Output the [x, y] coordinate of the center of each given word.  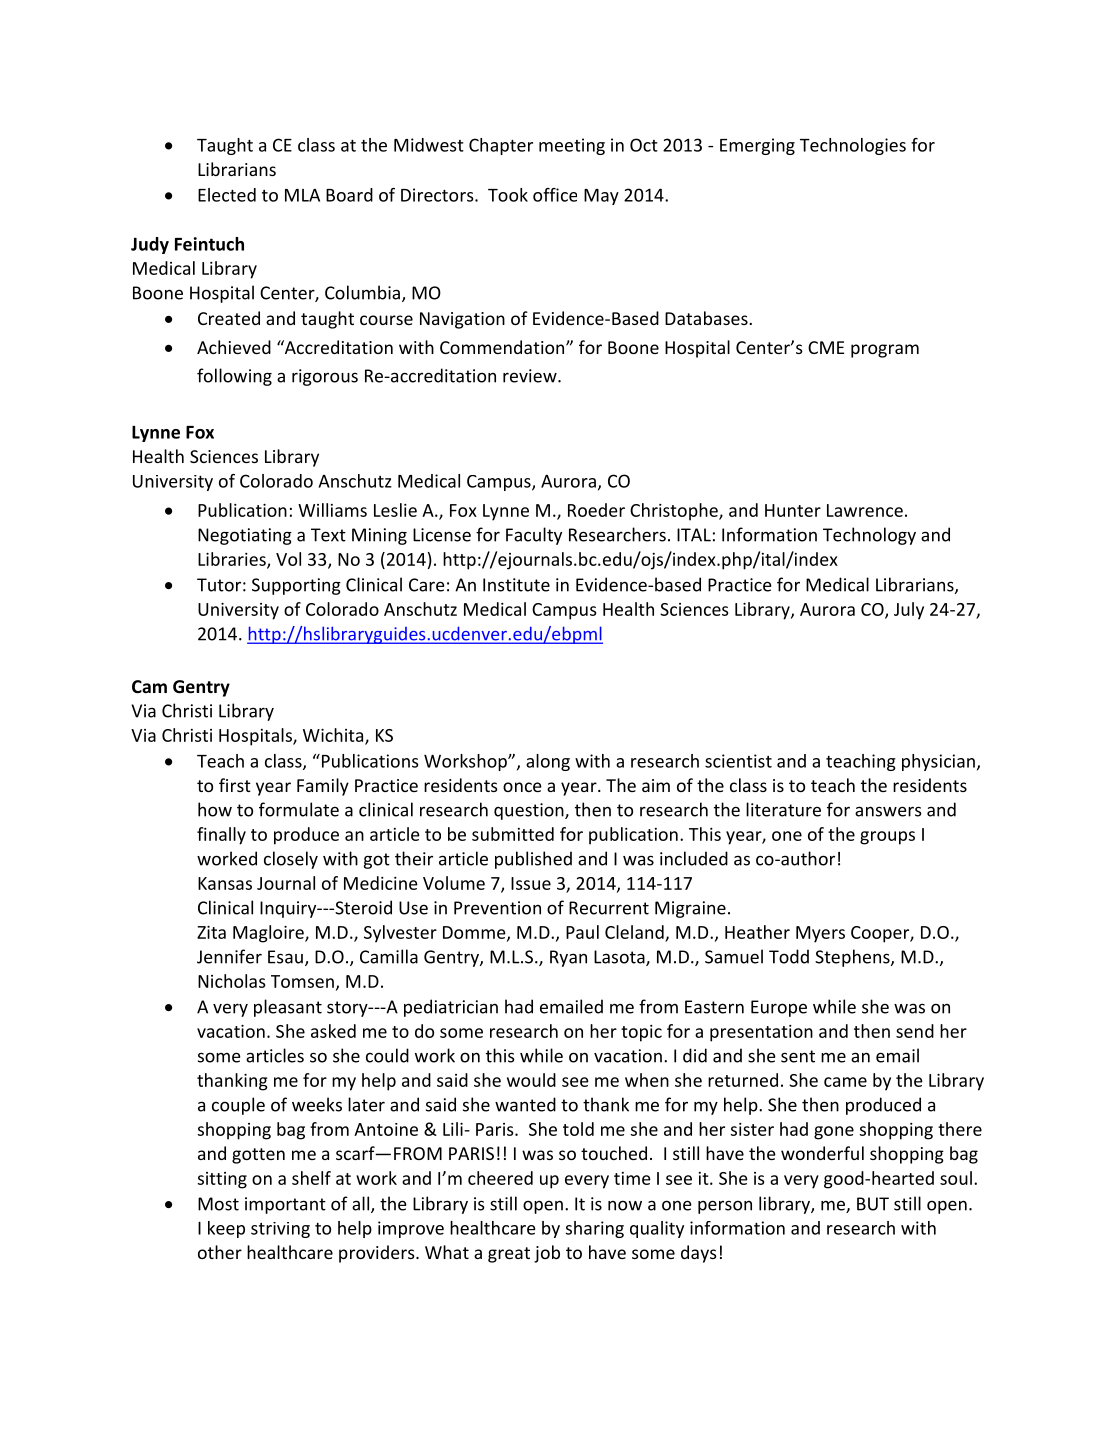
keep [226, 1229]
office [555, 195]
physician [938, 762]
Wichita [334, 736]
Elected [227, 195]
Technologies [853, 146]
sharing [595, 1229]
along [548, 762]
